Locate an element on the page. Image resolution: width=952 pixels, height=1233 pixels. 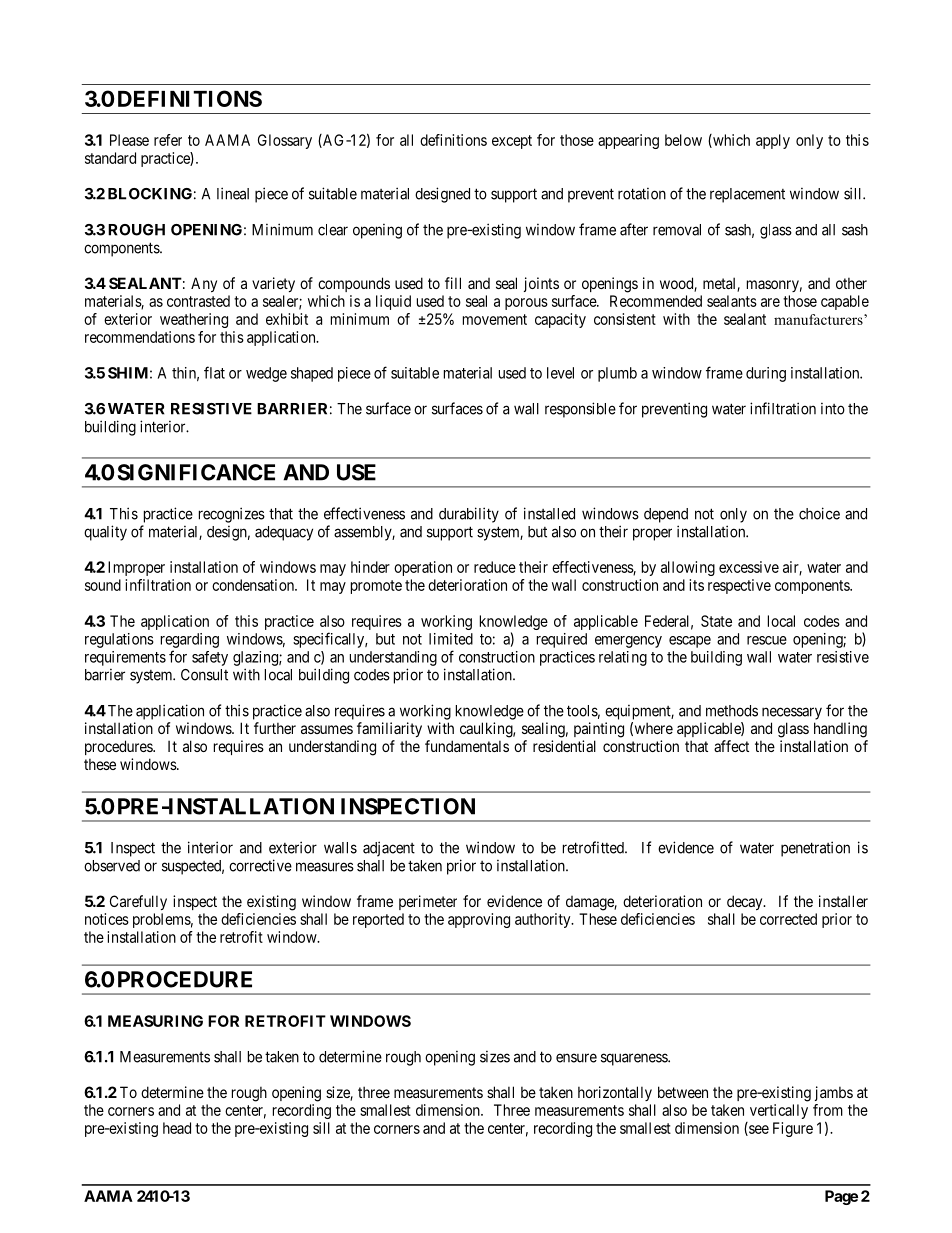
head is located at coordinates (177, 1128).
